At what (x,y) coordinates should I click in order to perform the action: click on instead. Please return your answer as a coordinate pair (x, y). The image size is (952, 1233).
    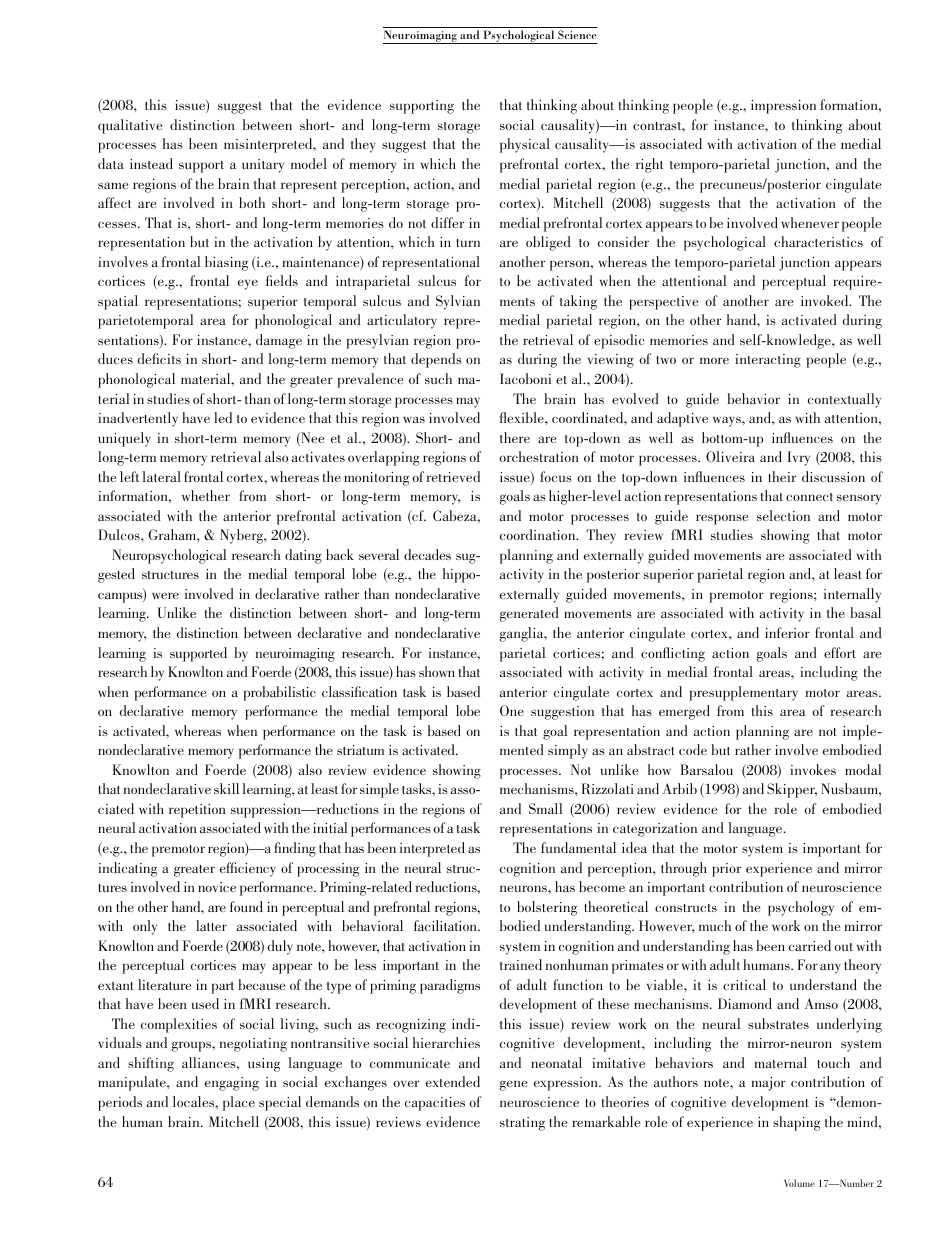
    Looking at the image, I should click on (151, 163).
